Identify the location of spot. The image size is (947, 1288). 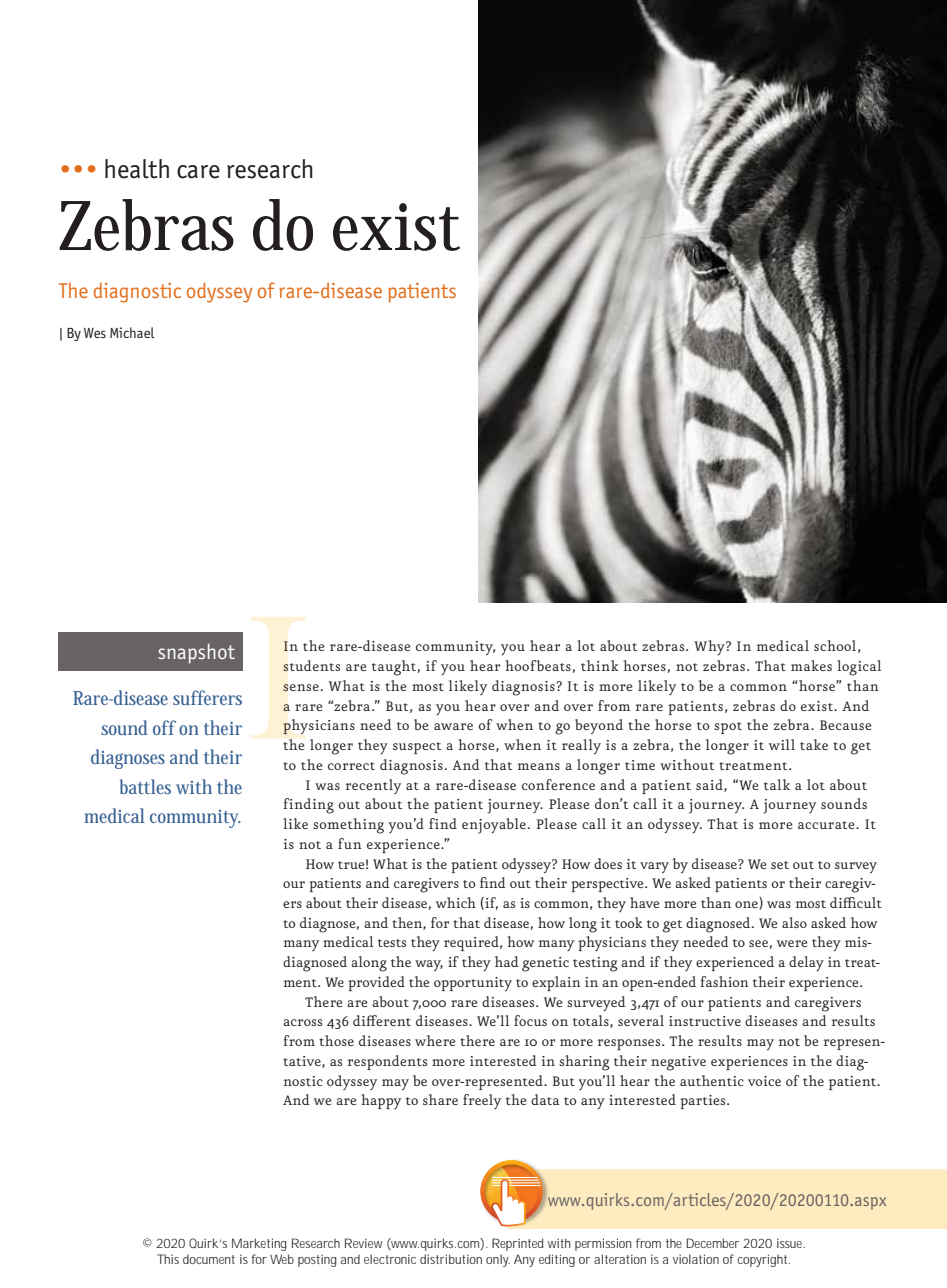
(728, 728).
